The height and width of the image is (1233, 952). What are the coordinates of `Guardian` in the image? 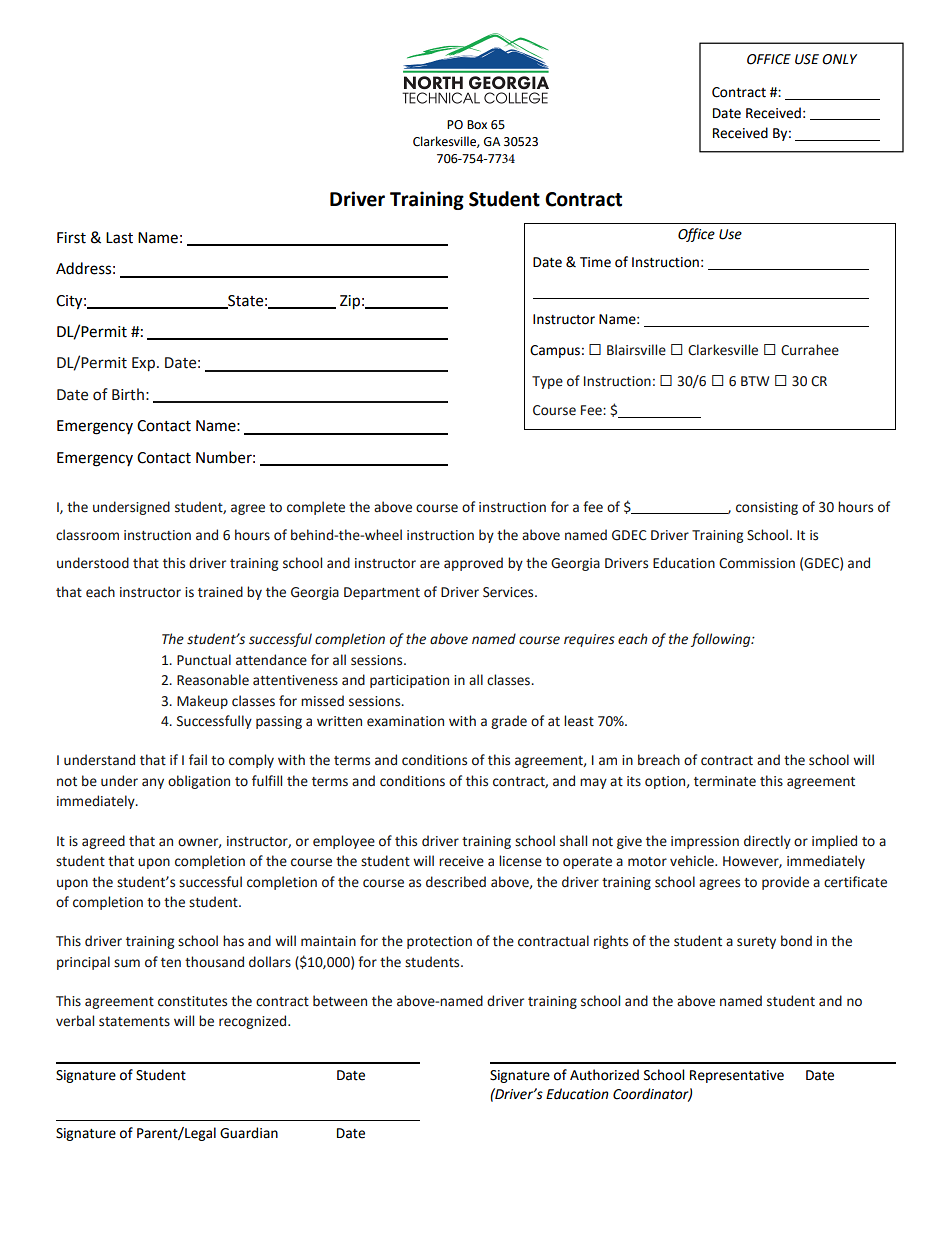 It's located at (249, 1133).
